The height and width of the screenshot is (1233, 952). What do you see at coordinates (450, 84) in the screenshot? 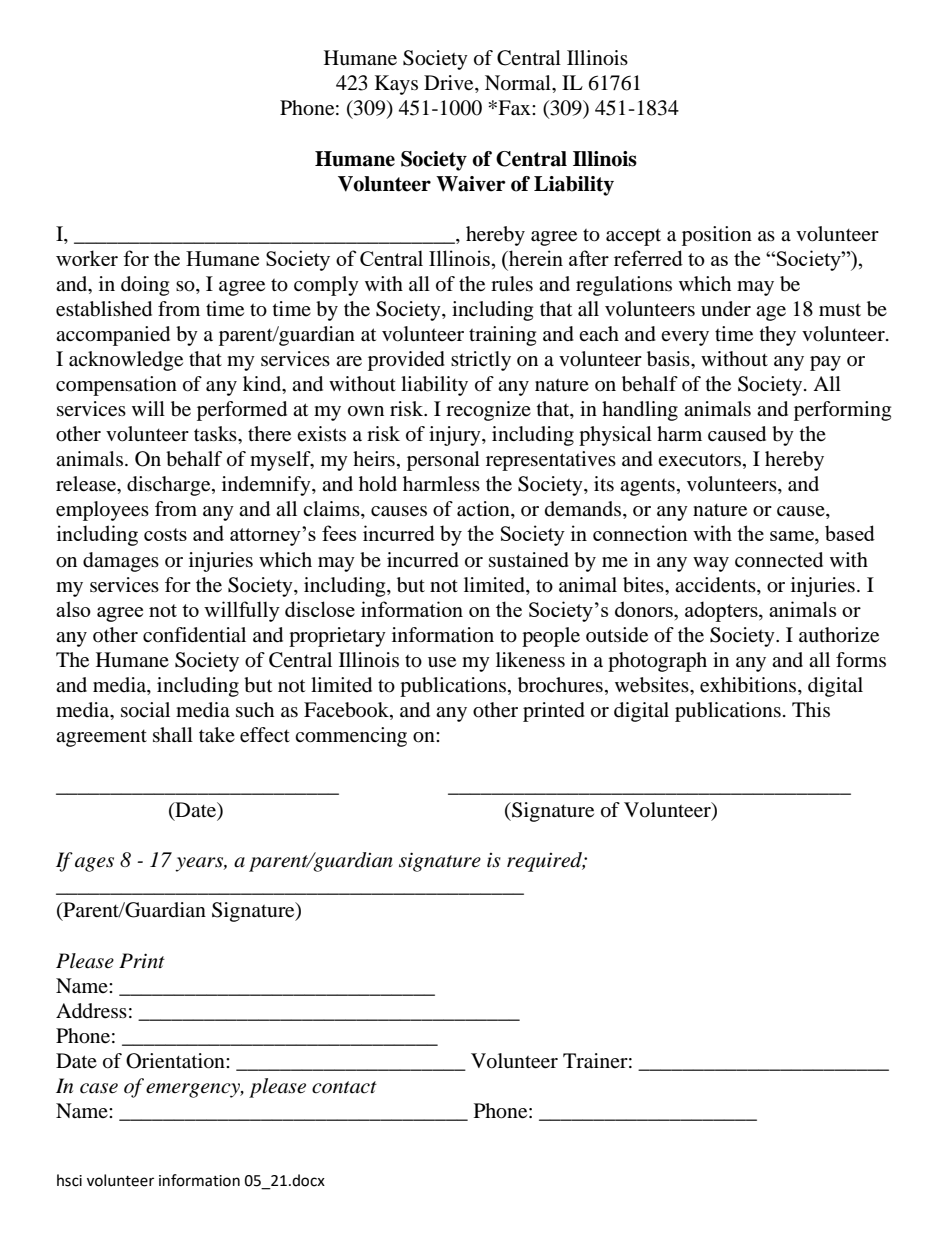
I see `Drive` at bounding box center [450, 84].
